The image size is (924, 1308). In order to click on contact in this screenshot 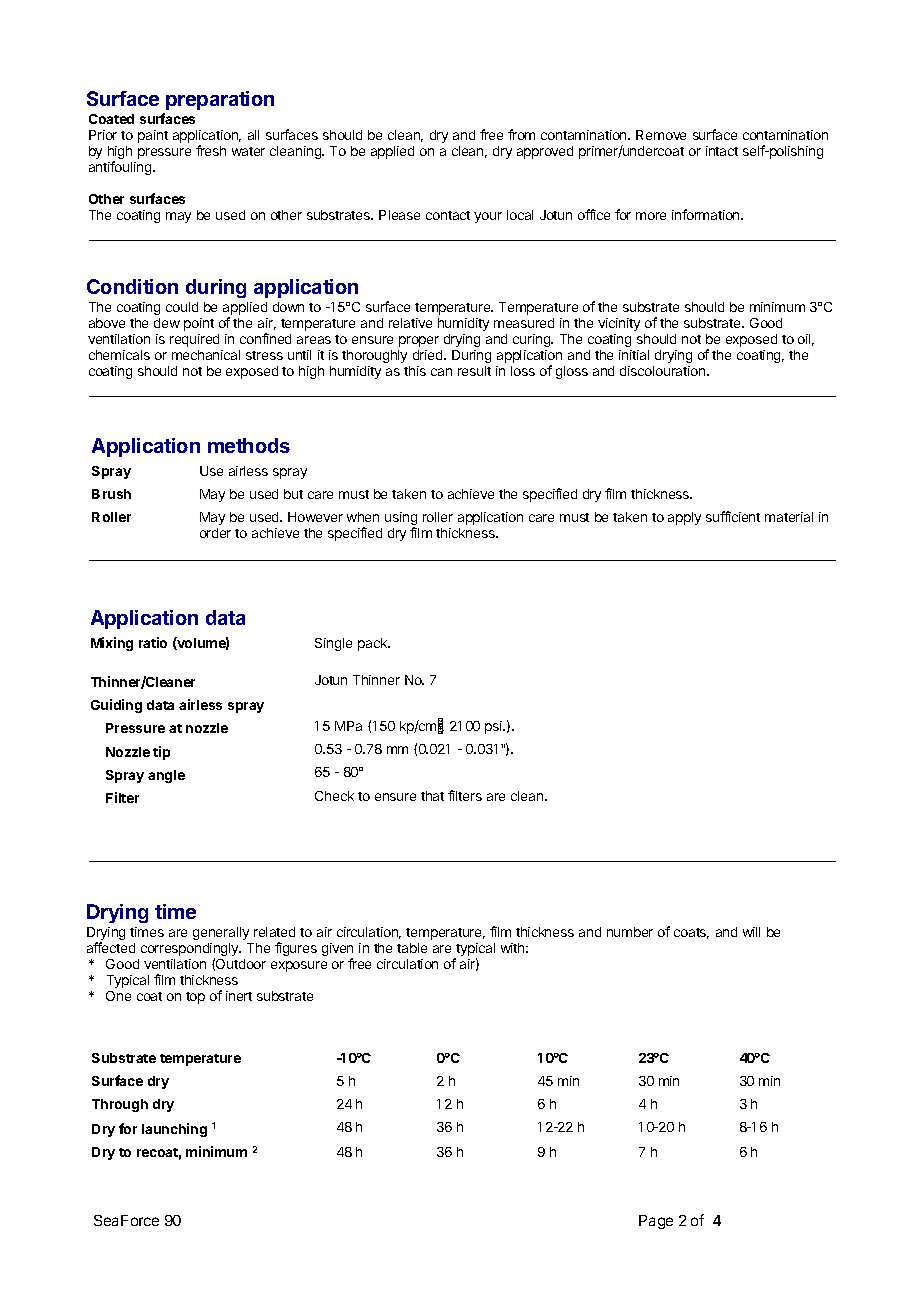, I will do `click(448, 215)`.
